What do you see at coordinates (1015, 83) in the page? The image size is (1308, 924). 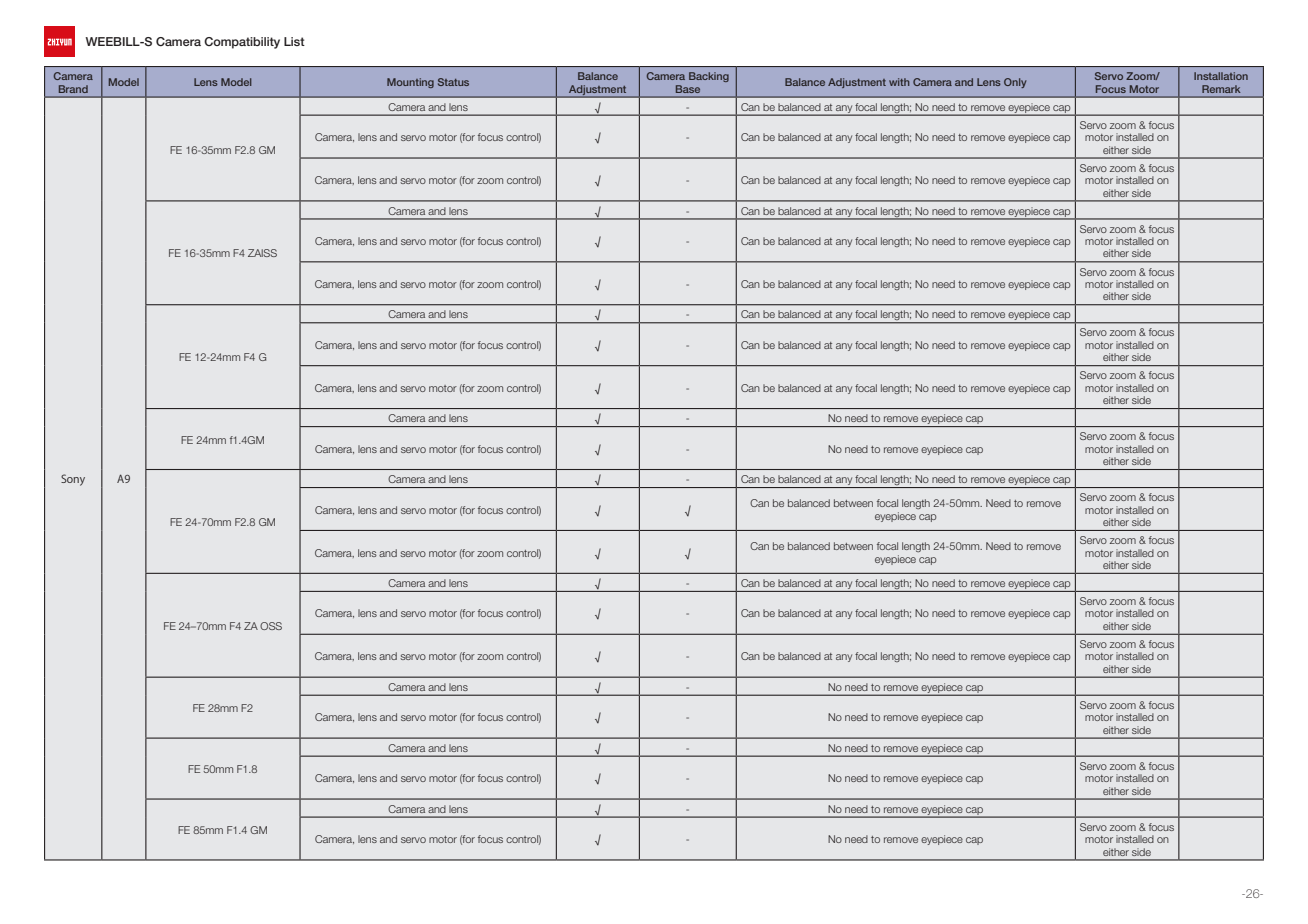 I see `Only` at bounding box center [1015, 83].
